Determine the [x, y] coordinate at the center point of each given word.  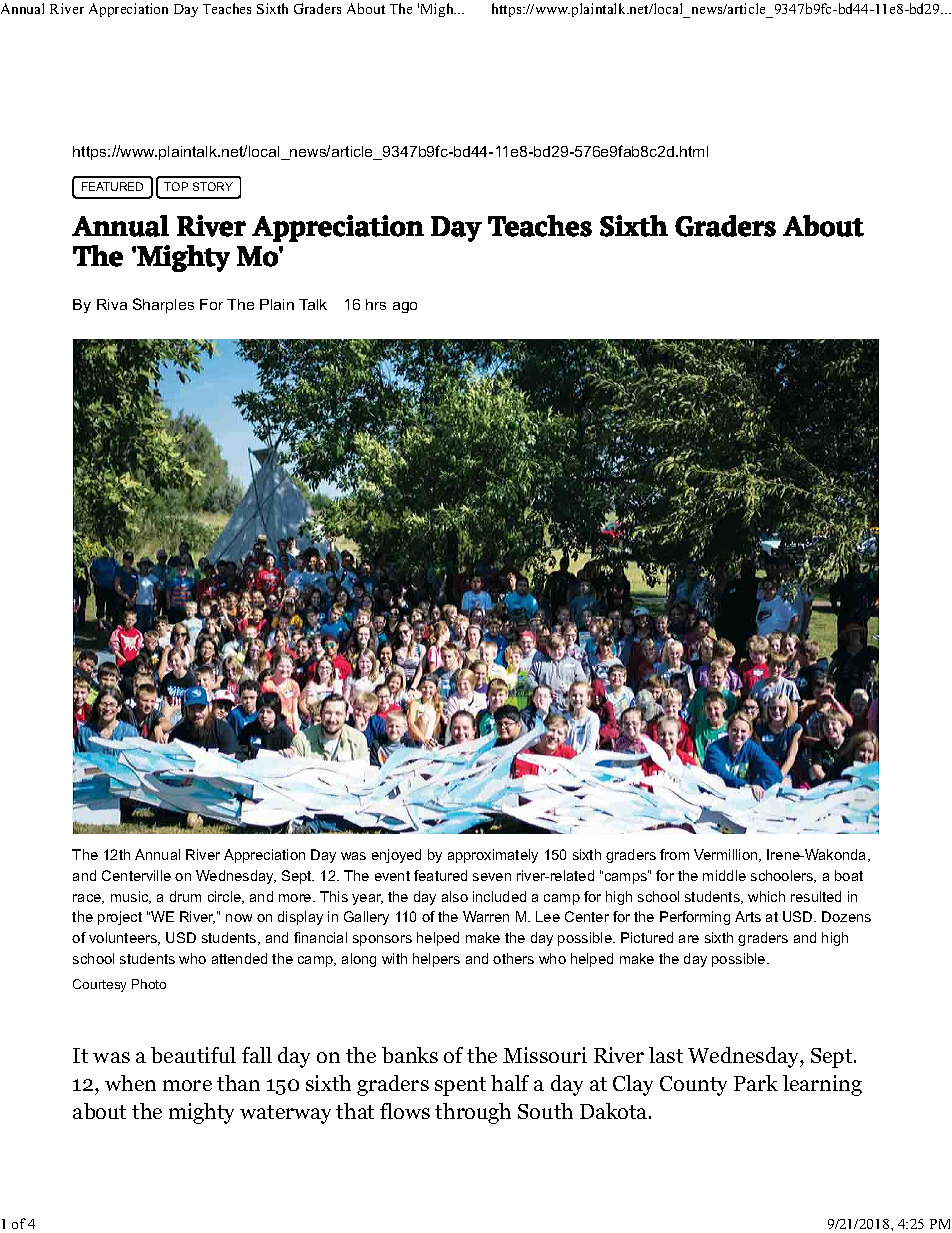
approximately [493, 856]
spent [460, 1086]
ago [405, 307]
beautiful [193, 1055]
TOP [176, 186]
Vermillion [727, 855]
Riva [112, 304]
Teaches [227, 8]
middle [724, 875]
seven [492, 877]
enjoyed [396, 856]
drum [185, 896]
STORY [213, 186]
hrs [376, 304]
